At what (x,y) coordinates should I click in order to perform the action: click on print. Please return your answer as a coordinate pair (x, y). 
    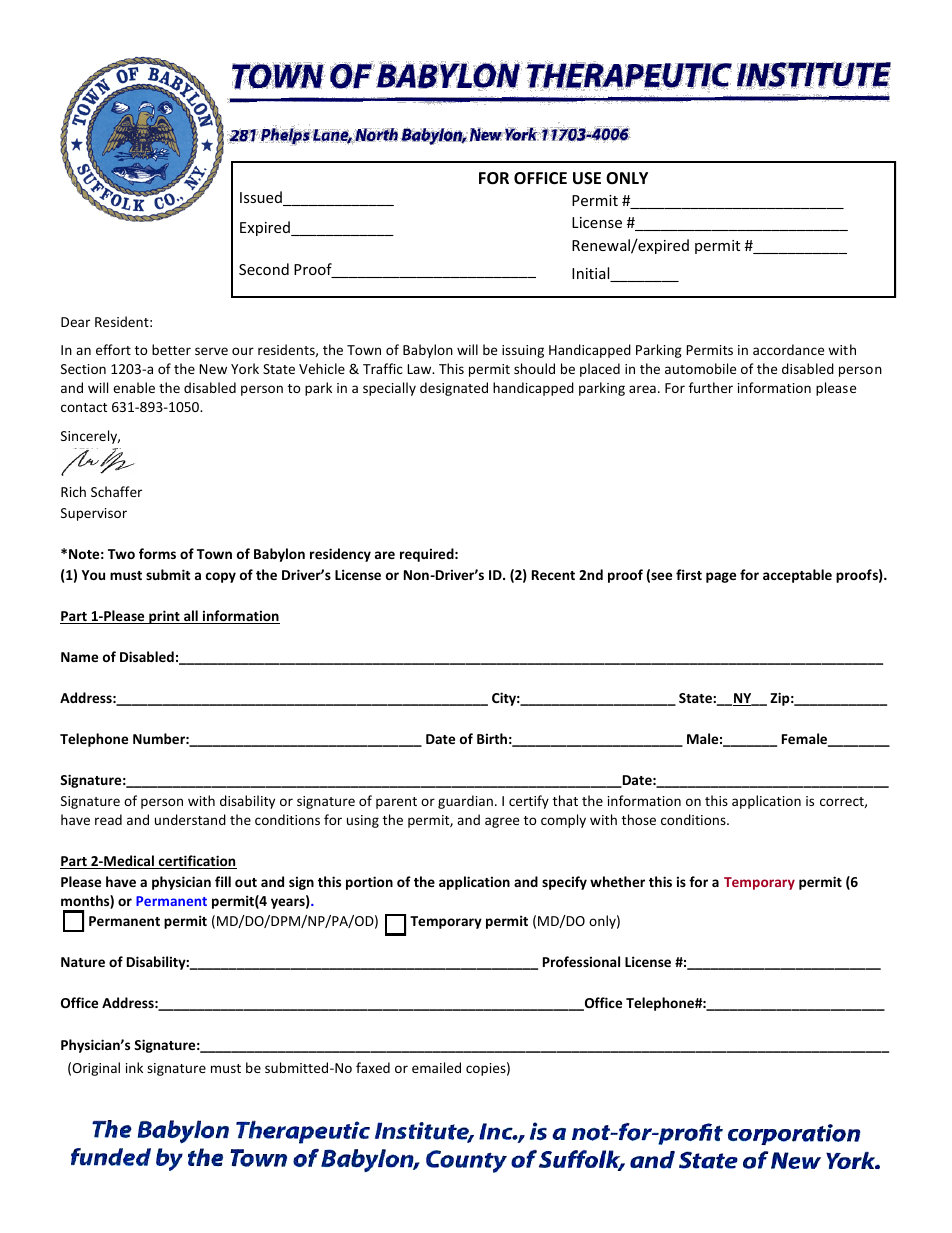
    Looking at the image, I should click on (164, 617).
